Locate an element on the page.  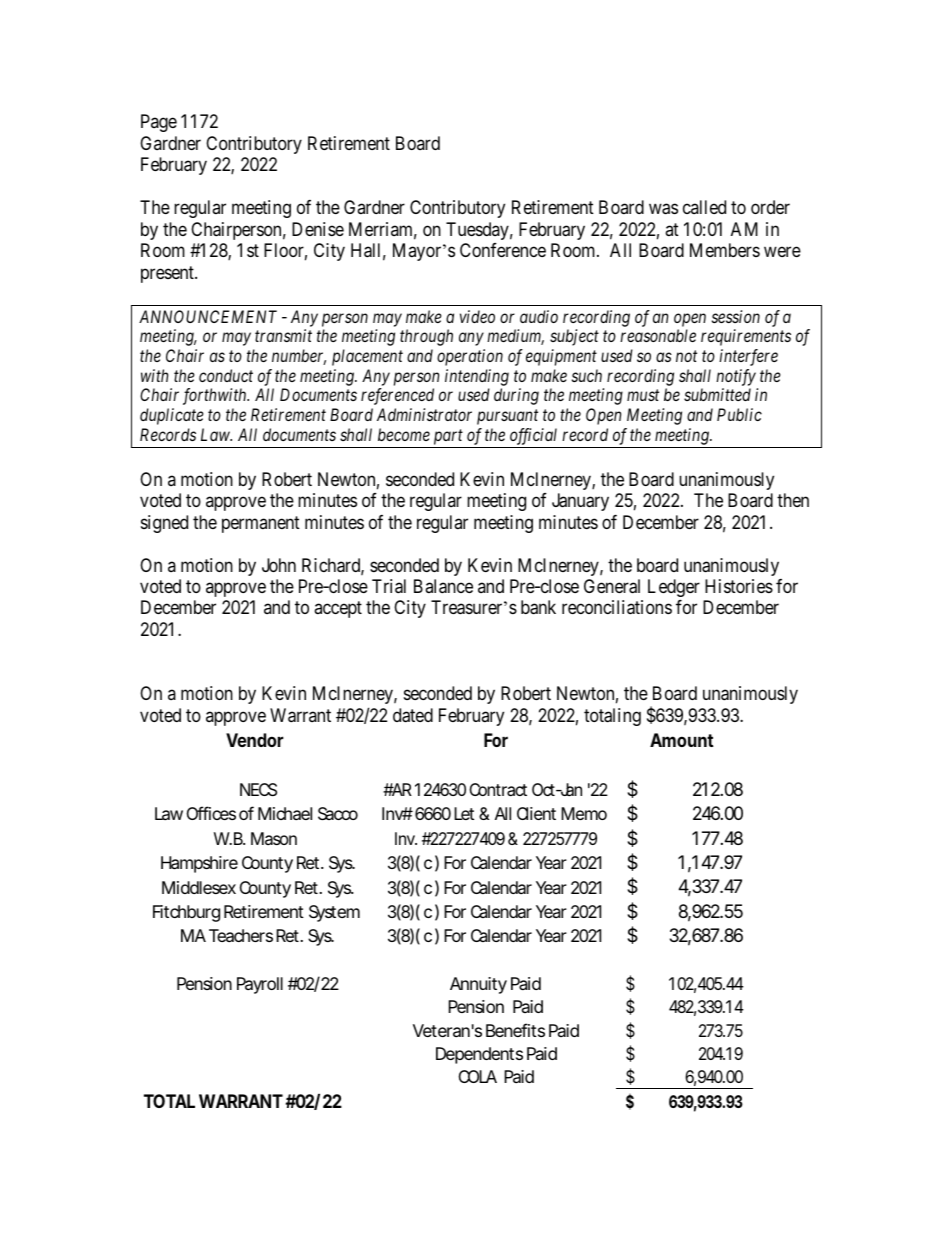
John is located at coordinates (279, 565).
